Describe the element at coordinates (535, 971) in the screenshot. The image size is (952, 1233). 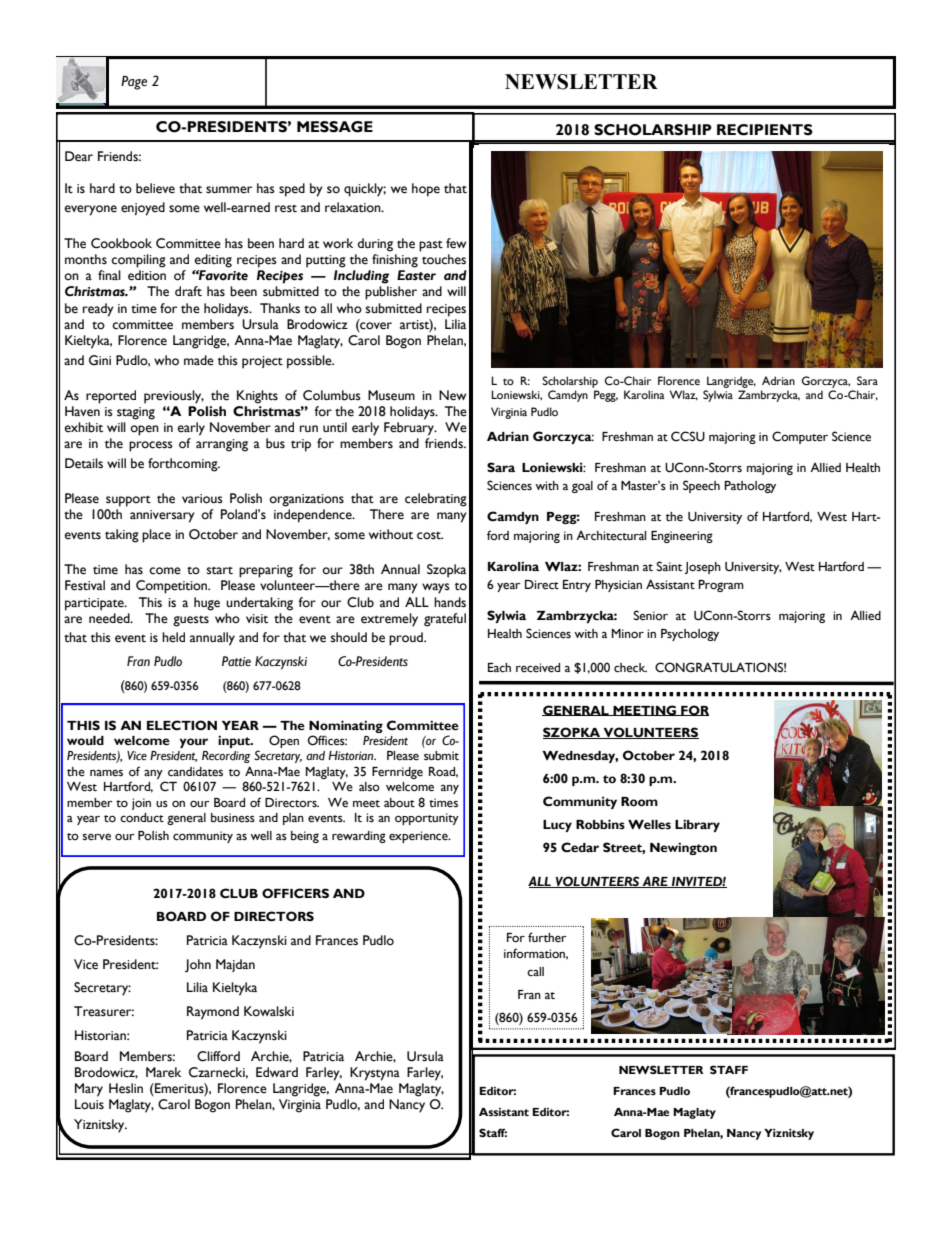
I see `call` at that location.
